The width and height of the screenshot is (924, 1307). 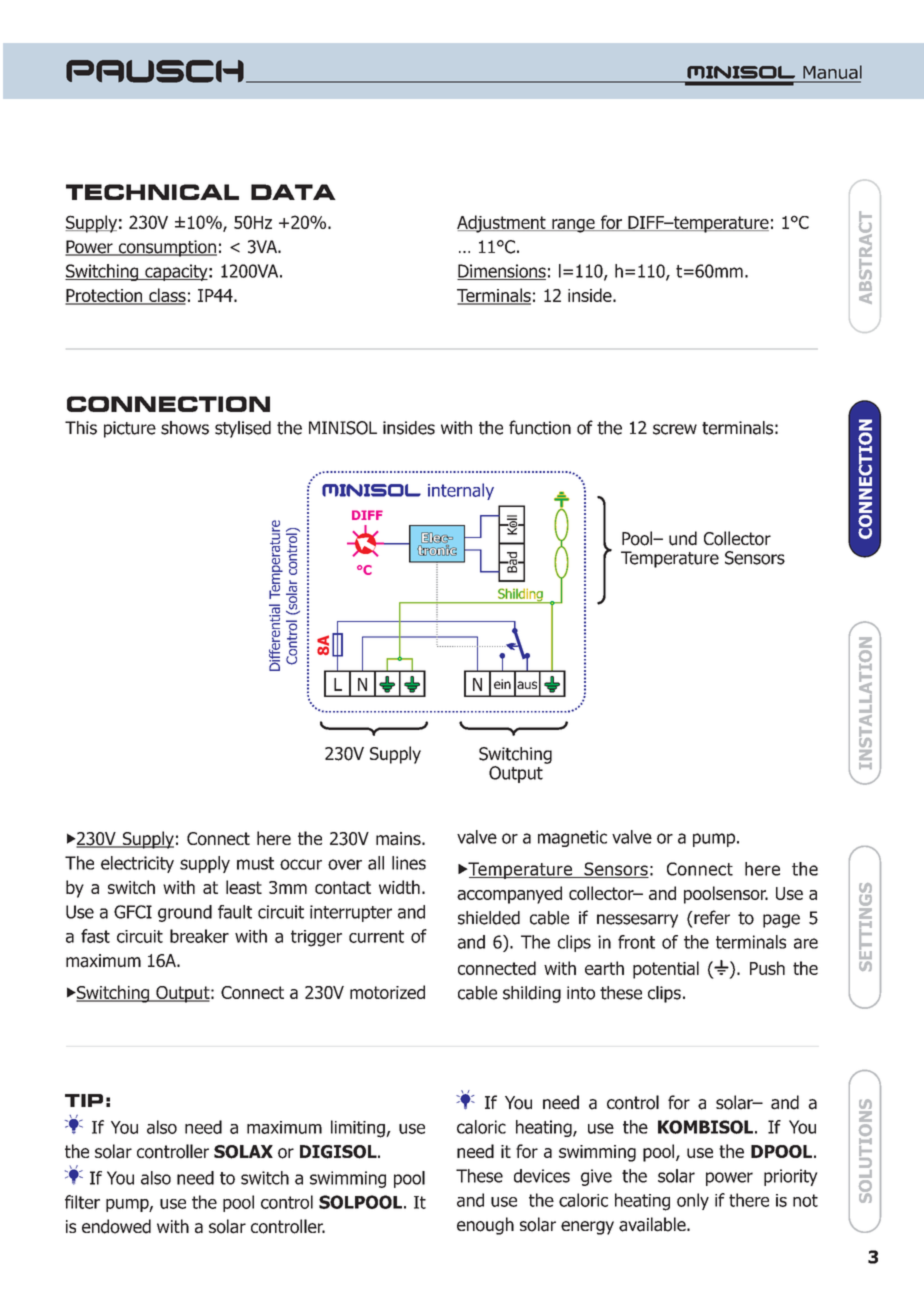 What do you see at coordinates (255, 863) in the screenshot?
I see `must` at bounding box center [255, 863].
